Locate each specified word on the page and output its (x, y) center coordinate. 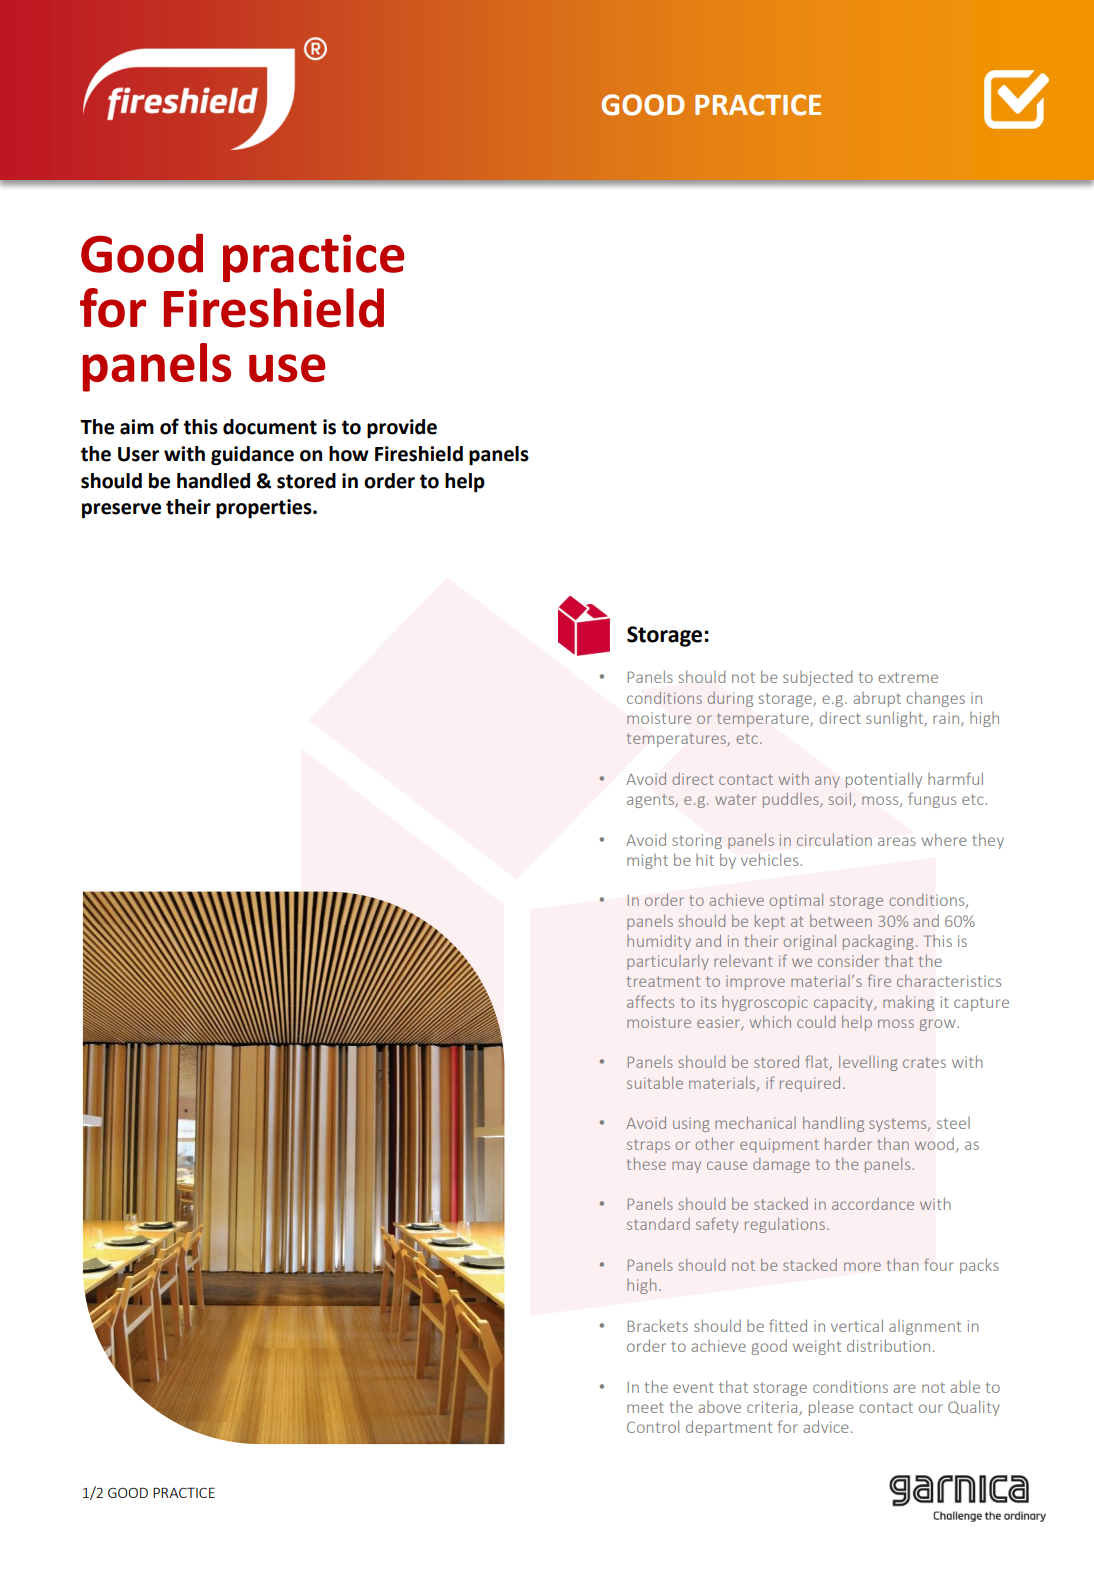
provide (402, 428)
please (831, 1408)
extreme (908, 677)
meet (645, 1407)
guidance (252, 456)
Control (653, 1426)
